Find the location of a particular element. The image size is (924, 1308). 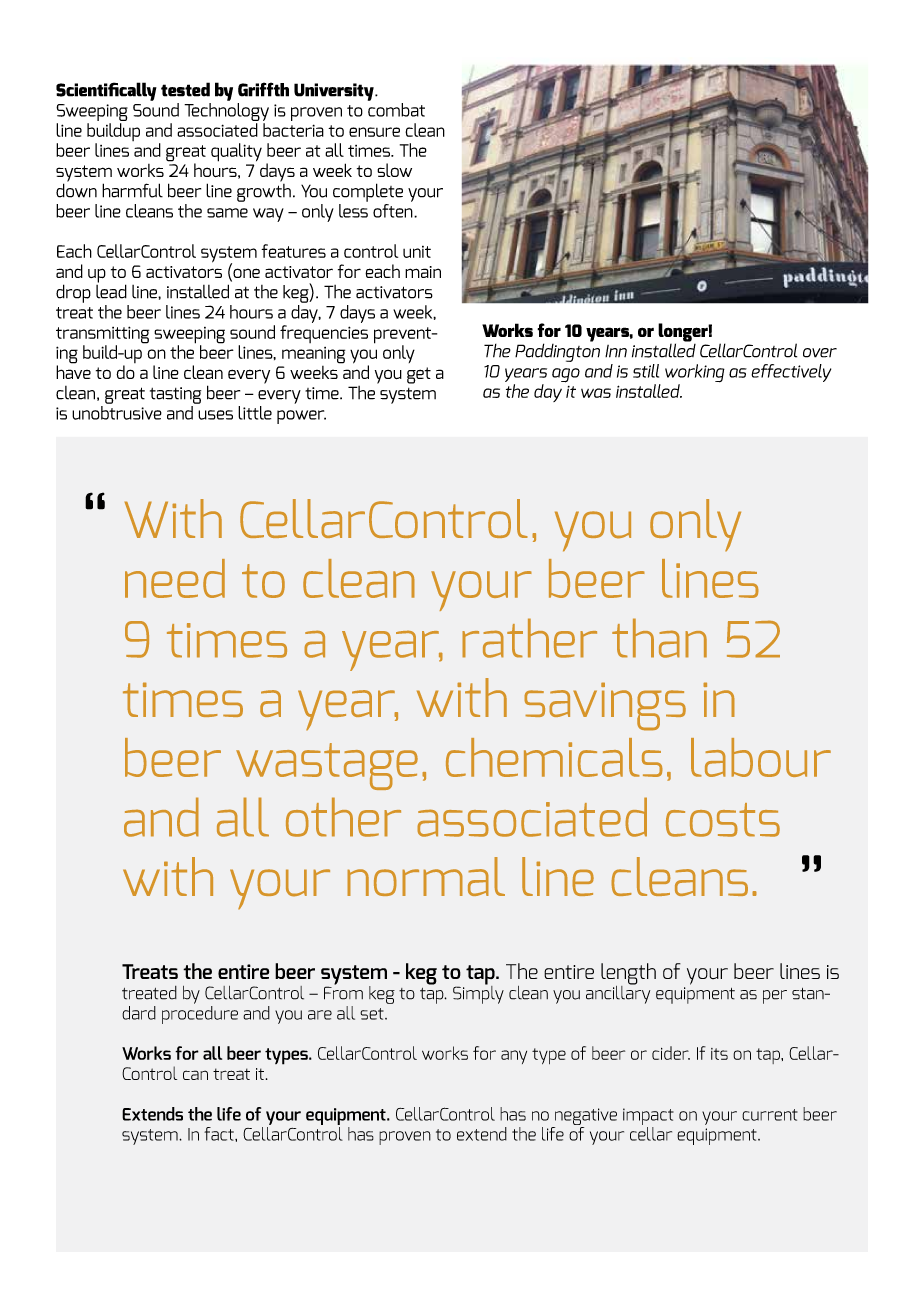

than is located at coordinates (659, 638).
